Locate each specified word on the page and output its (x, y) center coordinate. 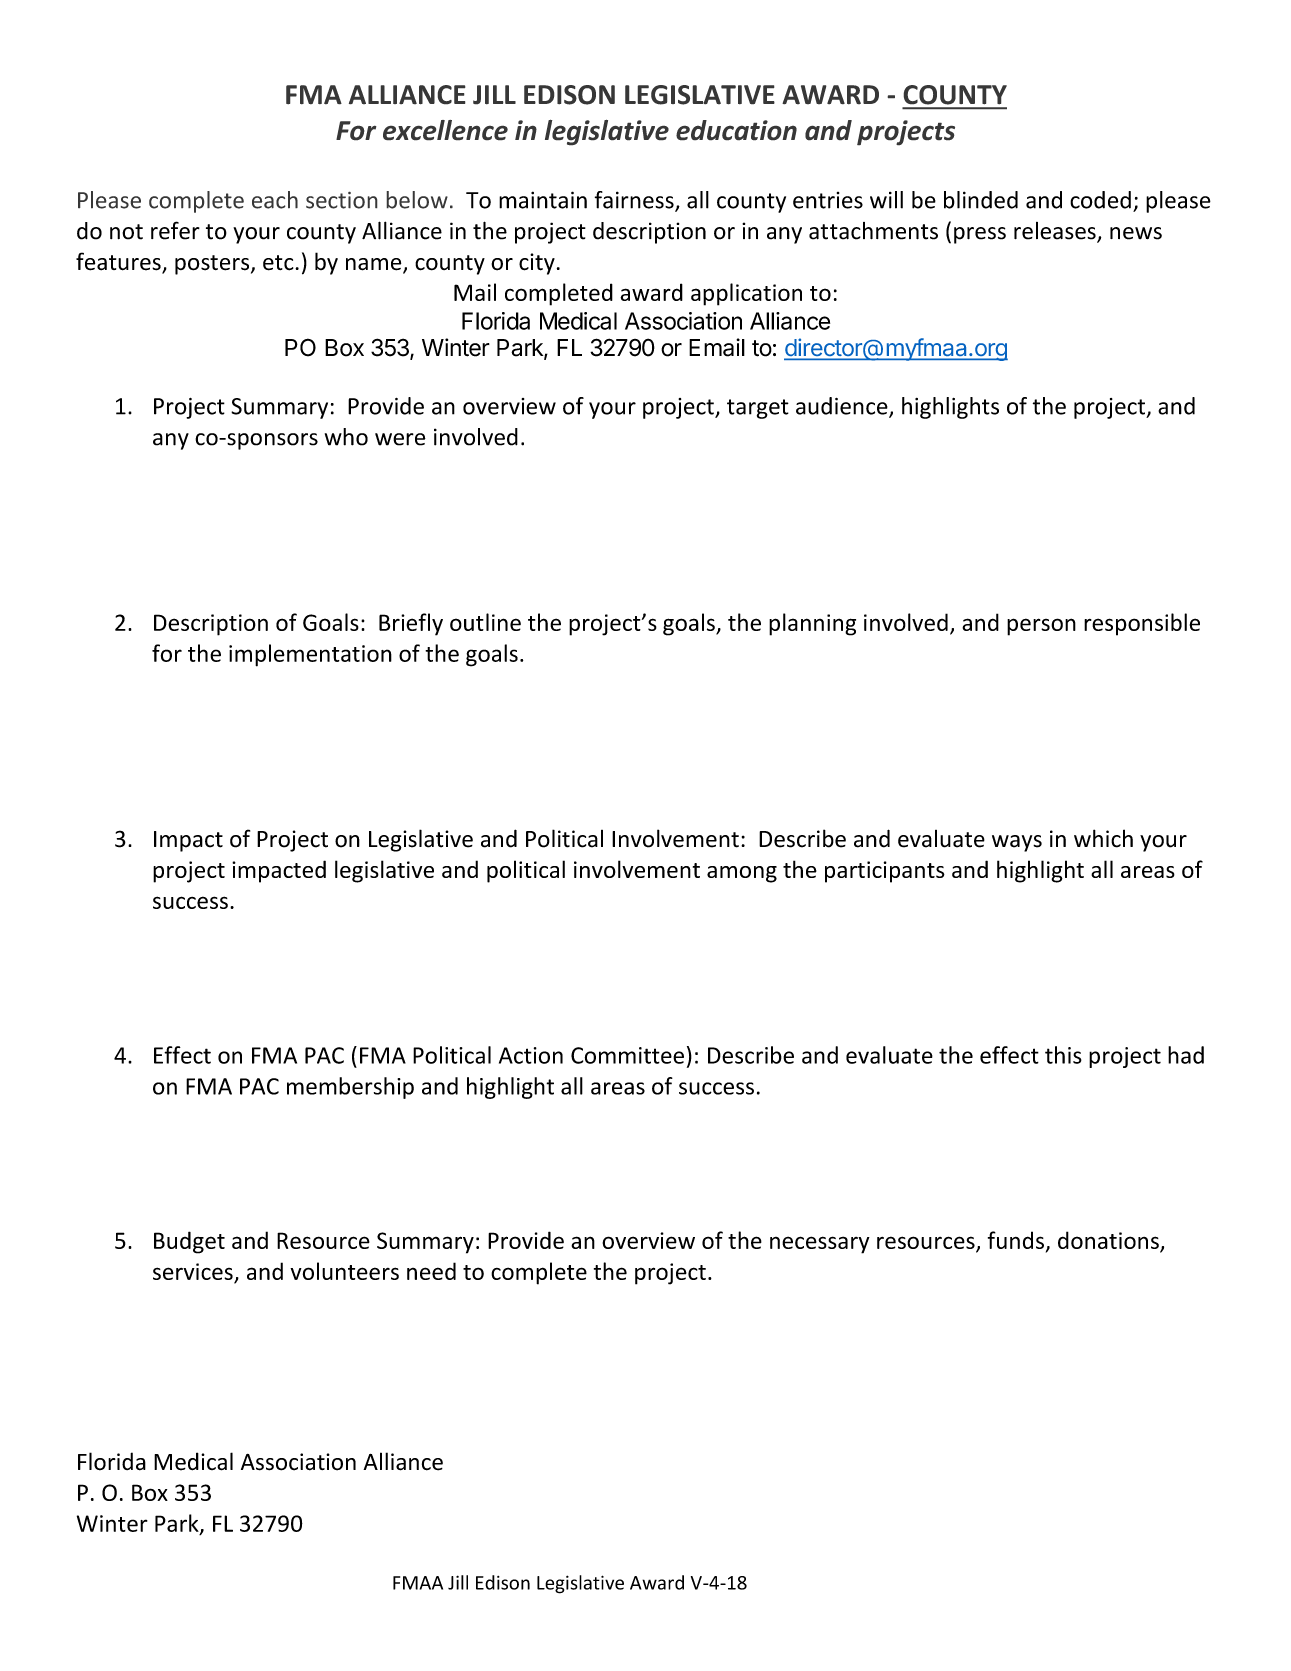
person (1041, 627)
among (742, 874)
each (275, 200)
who (346, 437)
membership (350, 1088)
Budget (189, 1242)
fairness (635, 201)
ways (1017, 843)
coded (1100, 200)
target (758, 409)
